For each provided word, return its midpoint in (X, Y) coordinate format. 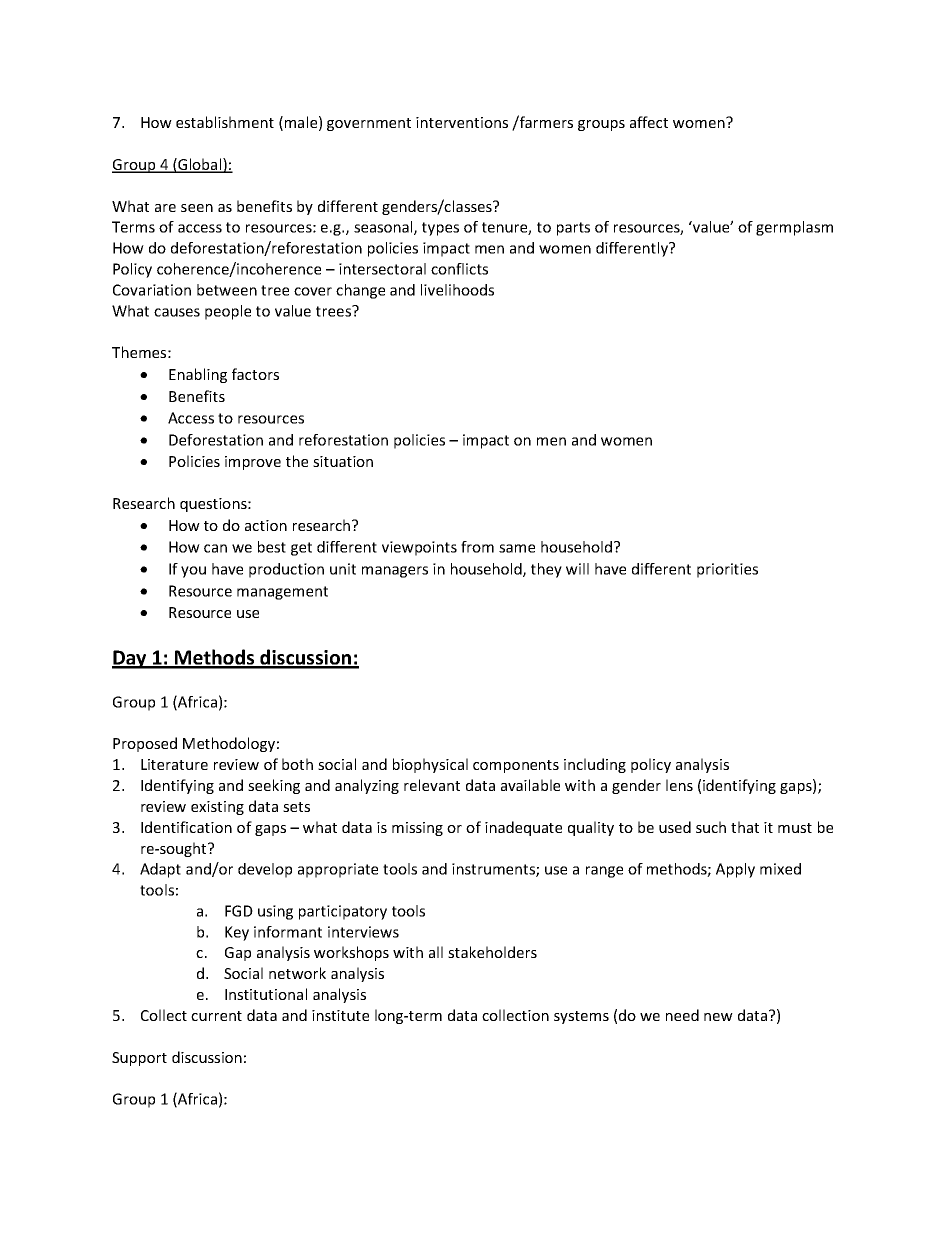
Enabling (198, 375)
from (477, 547)
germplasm (794, 228)
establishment (225, 122)
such (711, 827)
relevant (432, 785)
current (216, 1016)
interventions (462, 122)
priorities (727, 570)
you (193, 572)
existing (217, 808)
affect (649, 122)
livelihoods (457, 290)
